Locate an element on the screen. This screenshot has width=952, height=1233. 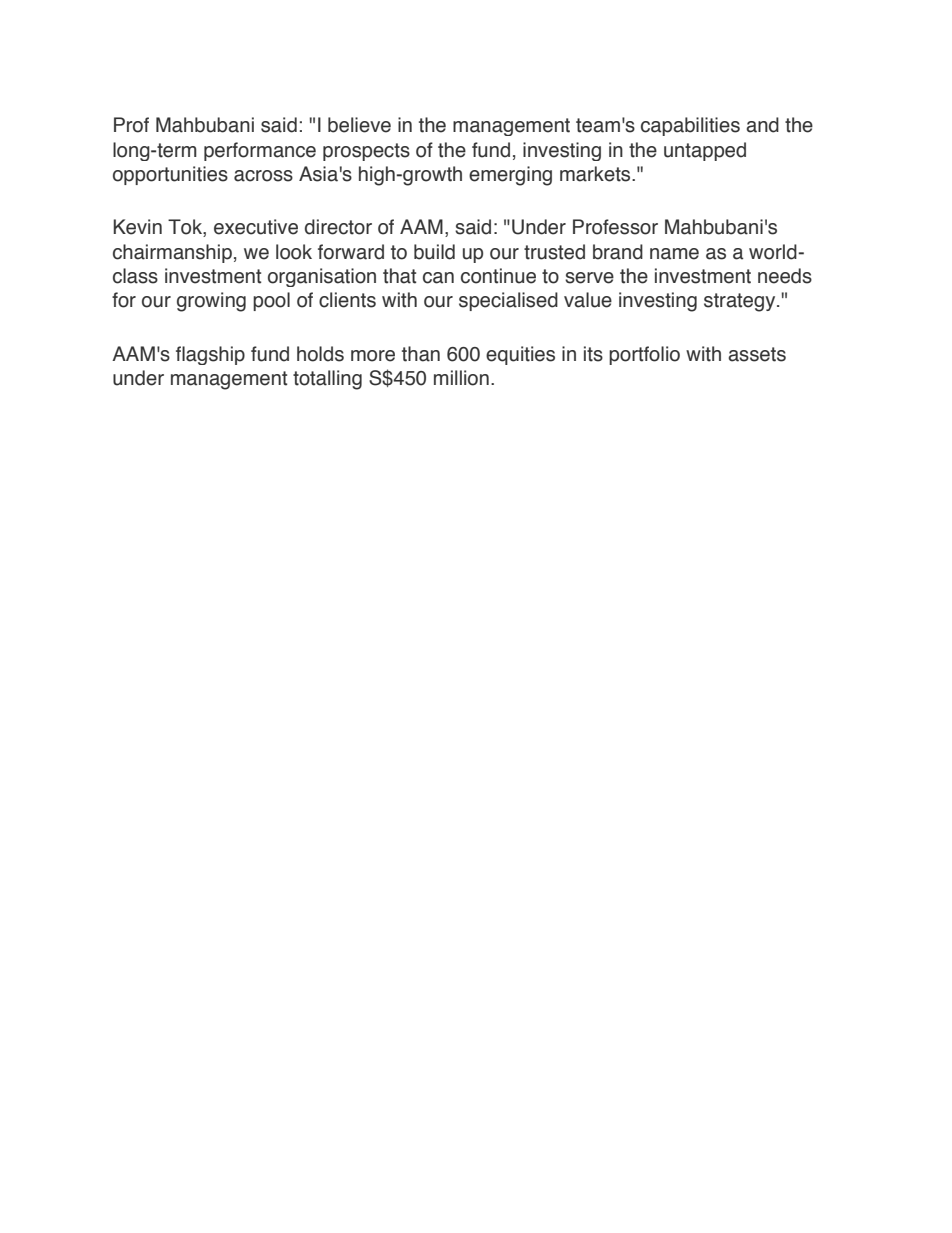
strategy is located at coordinates (741, 302).
